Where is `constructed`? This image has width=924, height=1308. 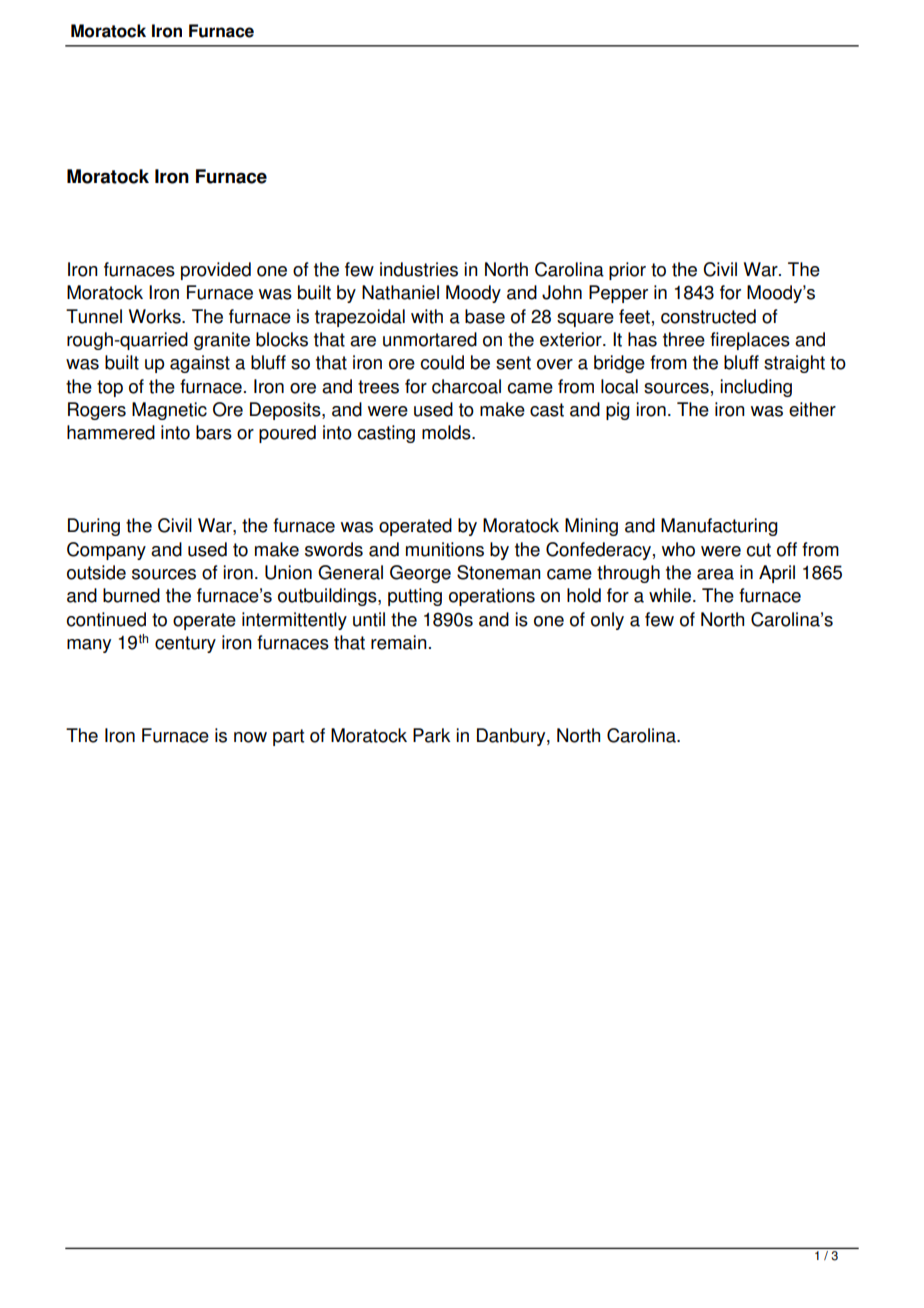
constructed is located at coordinates (708, 316).
